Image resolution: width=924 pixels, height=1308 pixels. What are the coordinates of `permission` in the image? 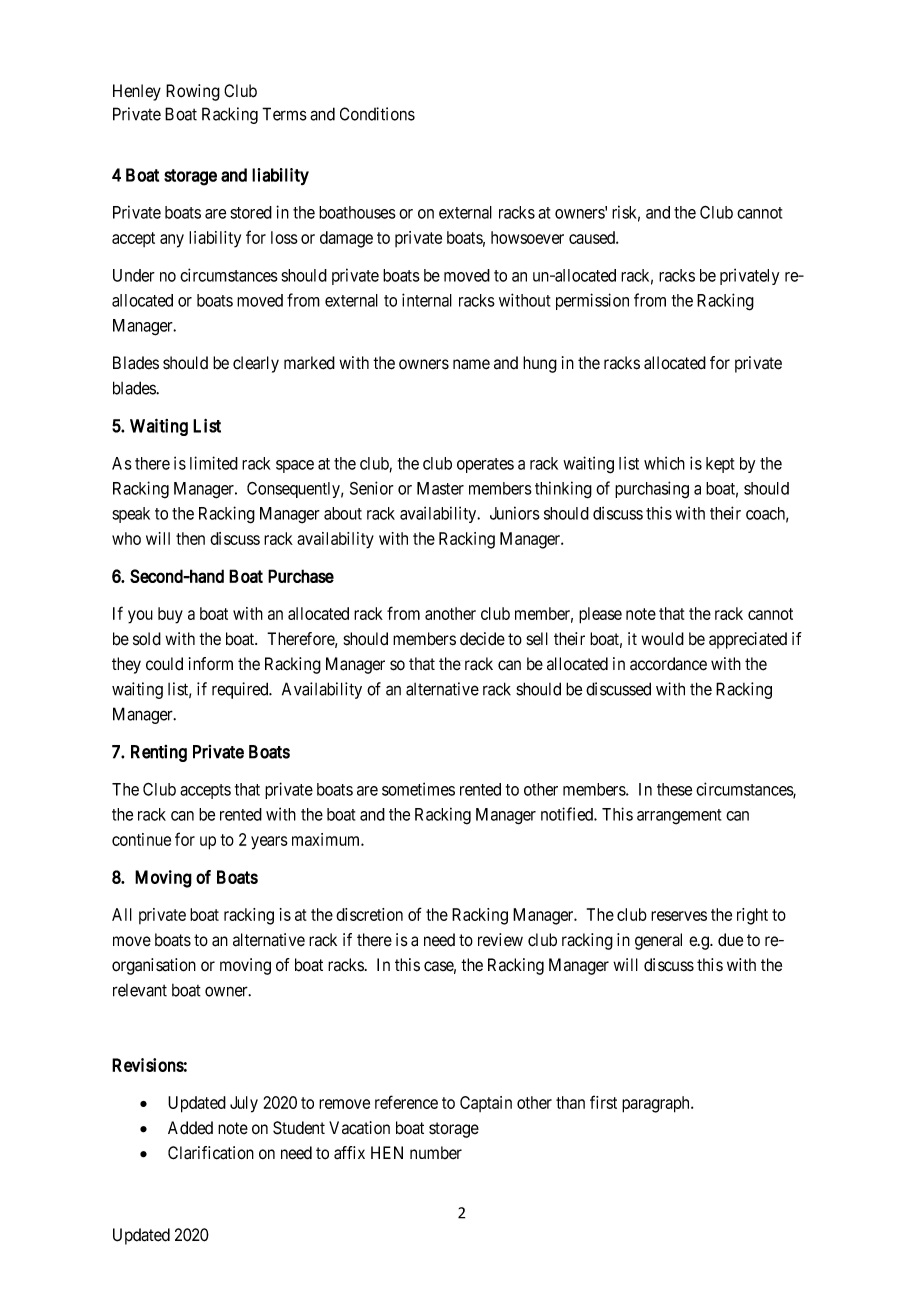 It's located at (592, 301).
